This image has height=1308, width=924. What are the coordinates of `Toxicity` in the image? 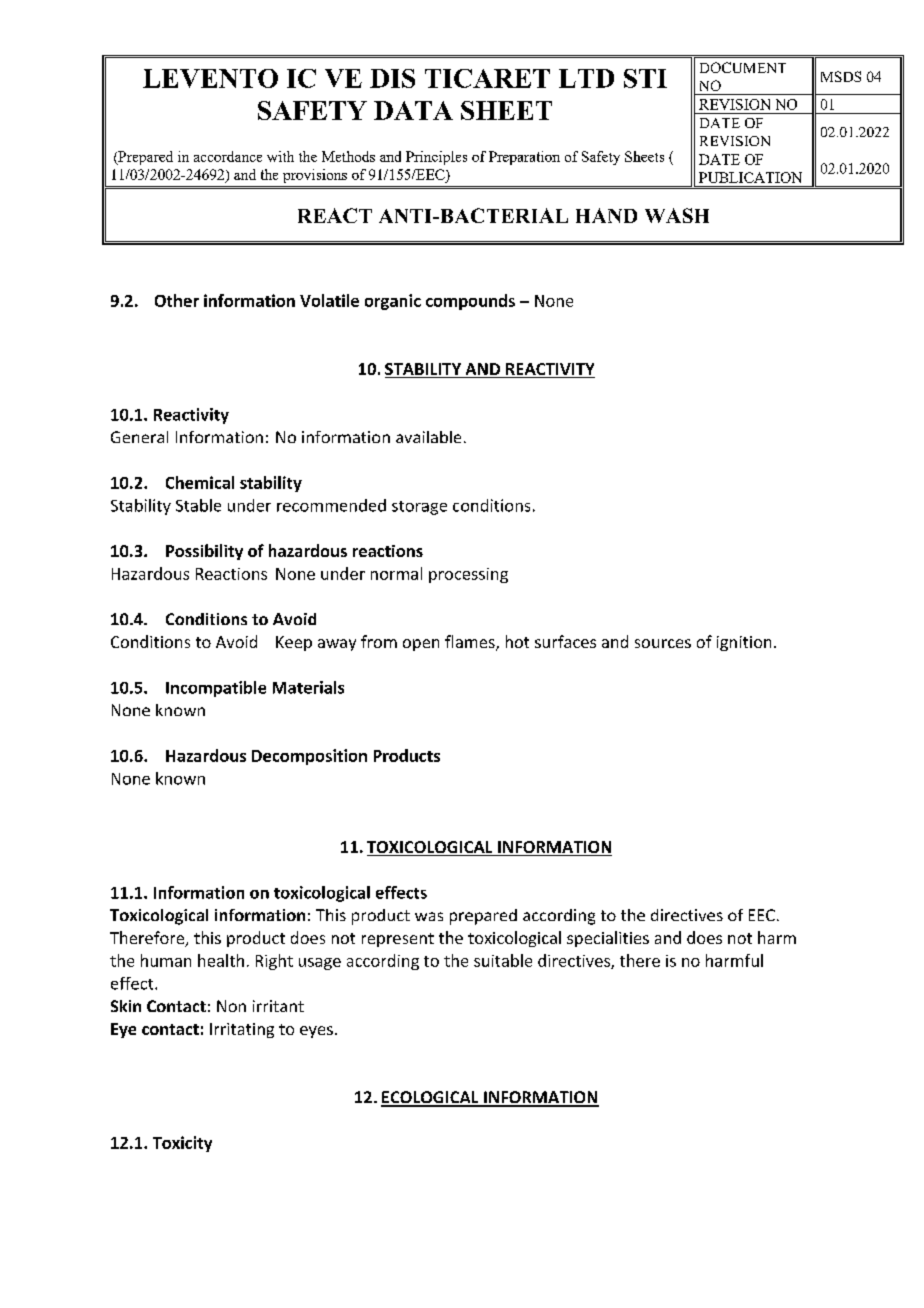 It's located at (182, 1144).
